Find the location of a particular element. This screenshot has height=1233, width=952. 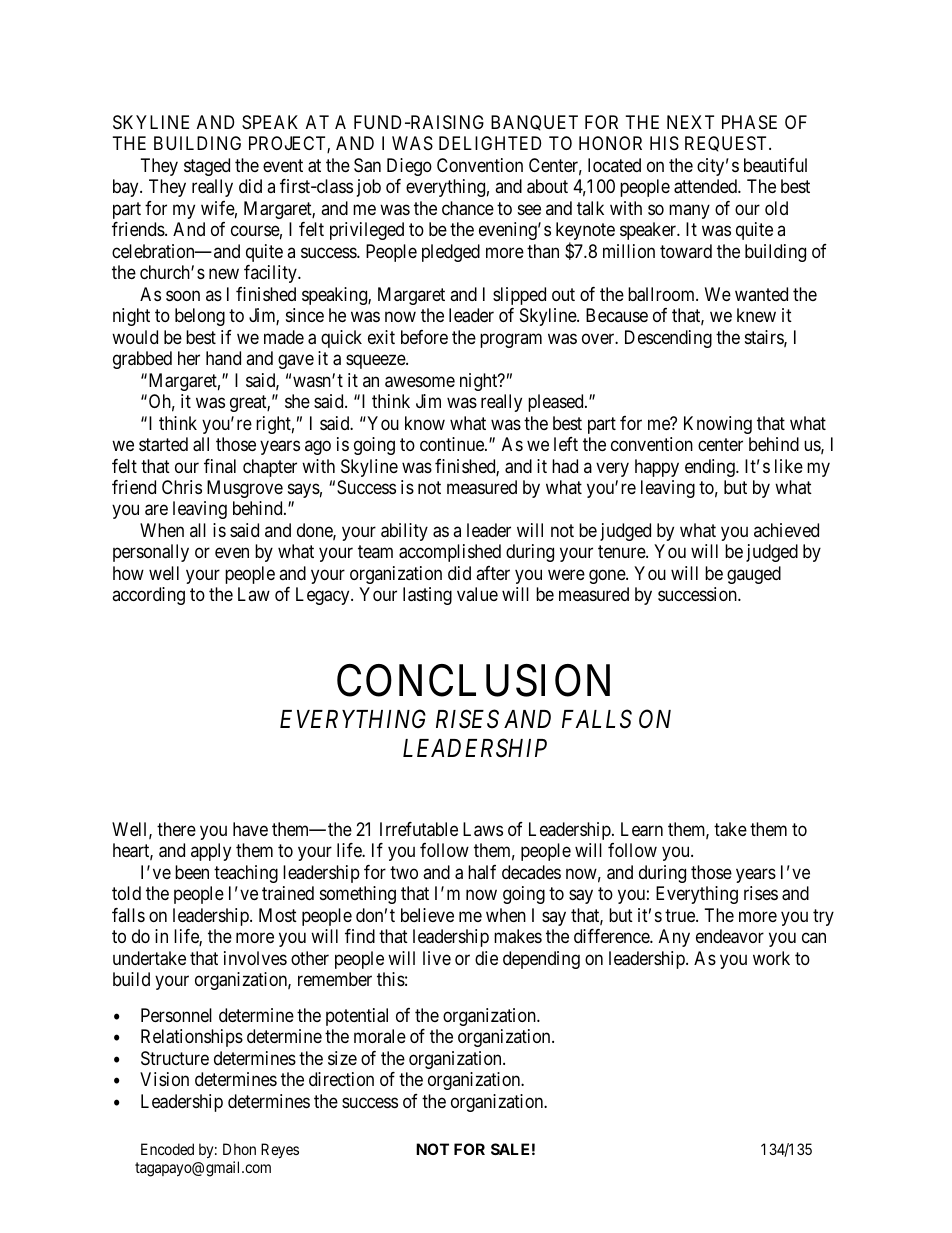

Encoded is located at coordinates (167, 1149).
